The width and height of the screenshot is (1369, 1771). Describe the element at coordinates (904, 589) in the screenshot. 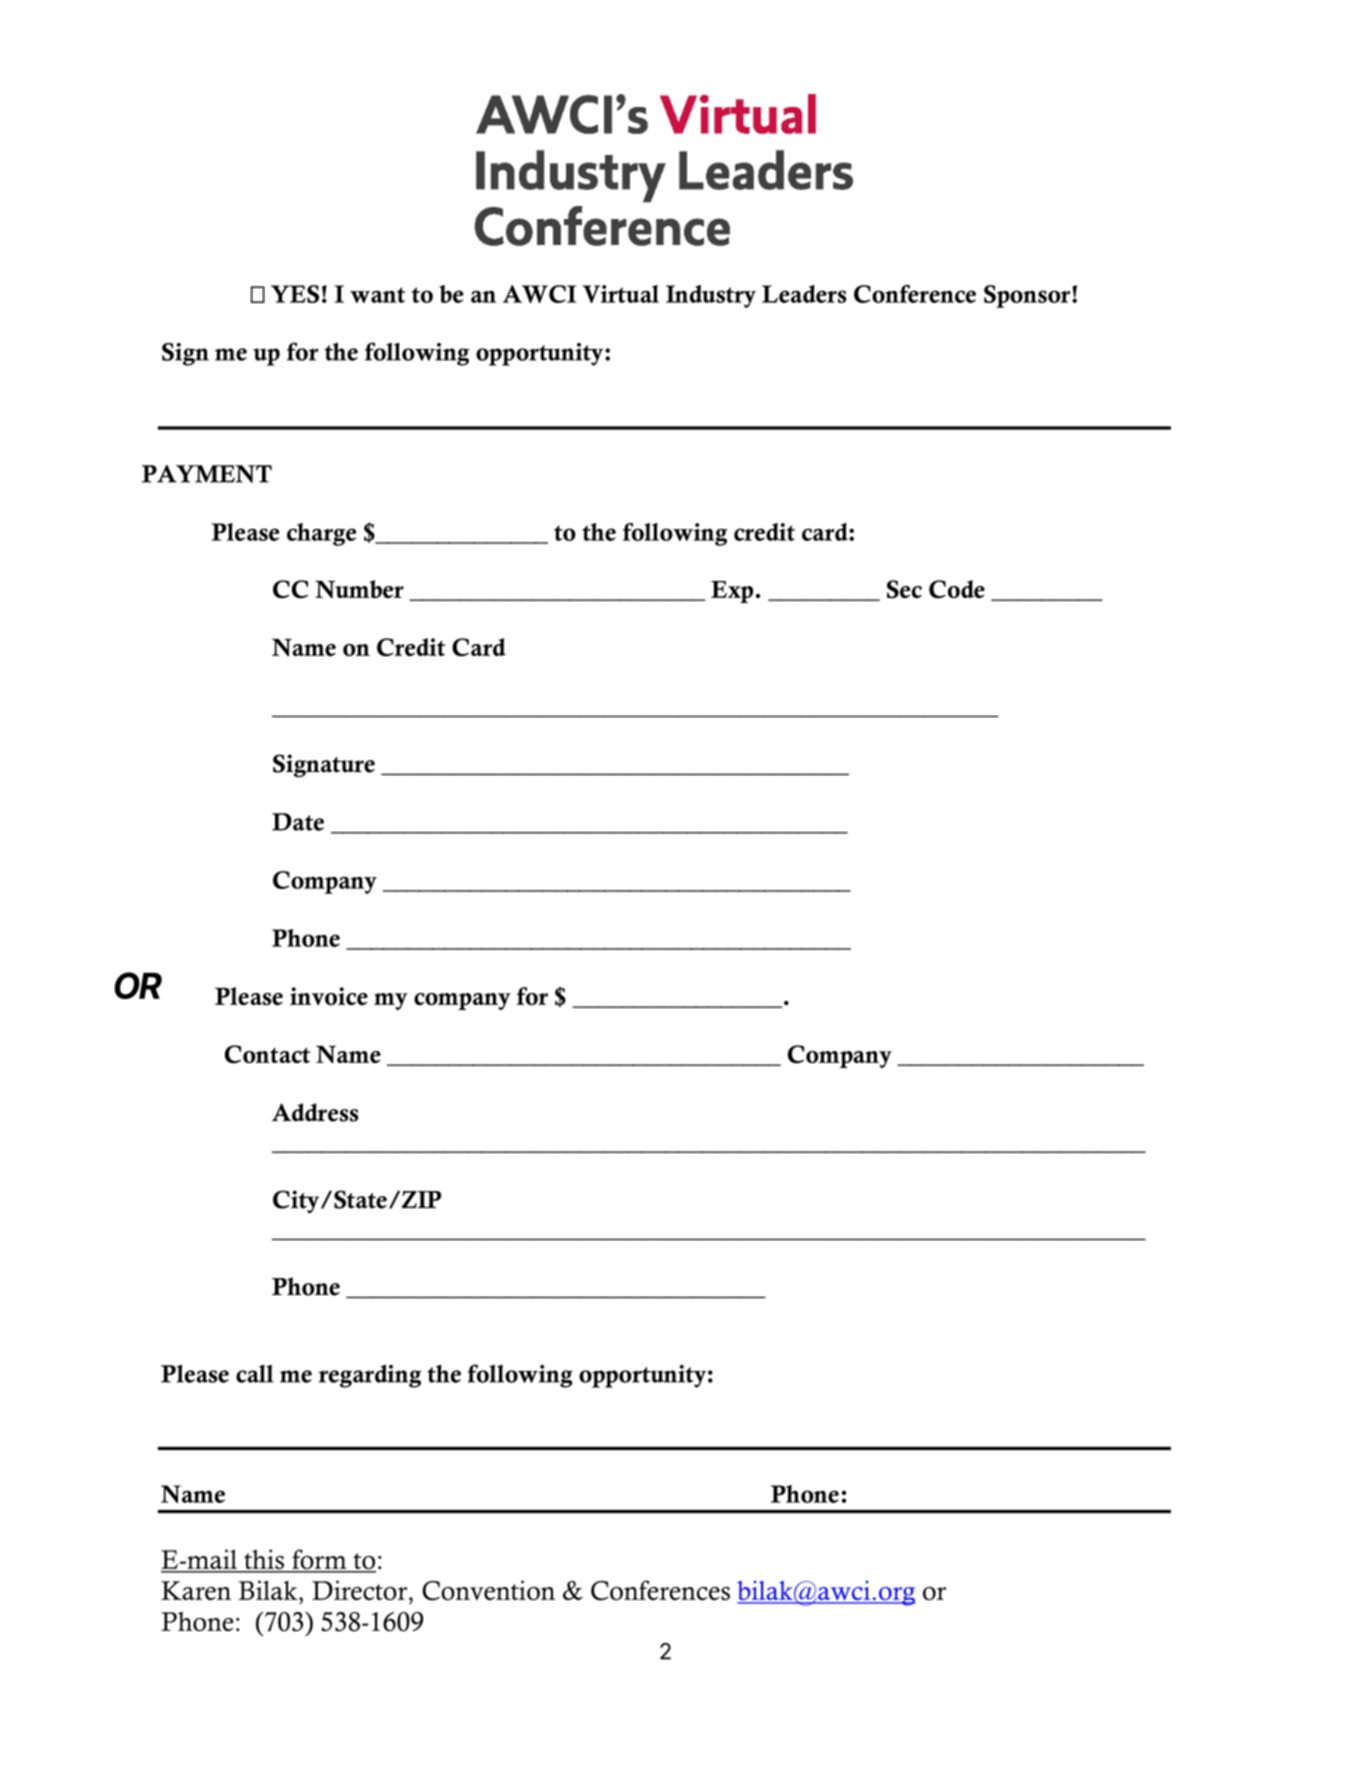

I see `Sec` at that location.
